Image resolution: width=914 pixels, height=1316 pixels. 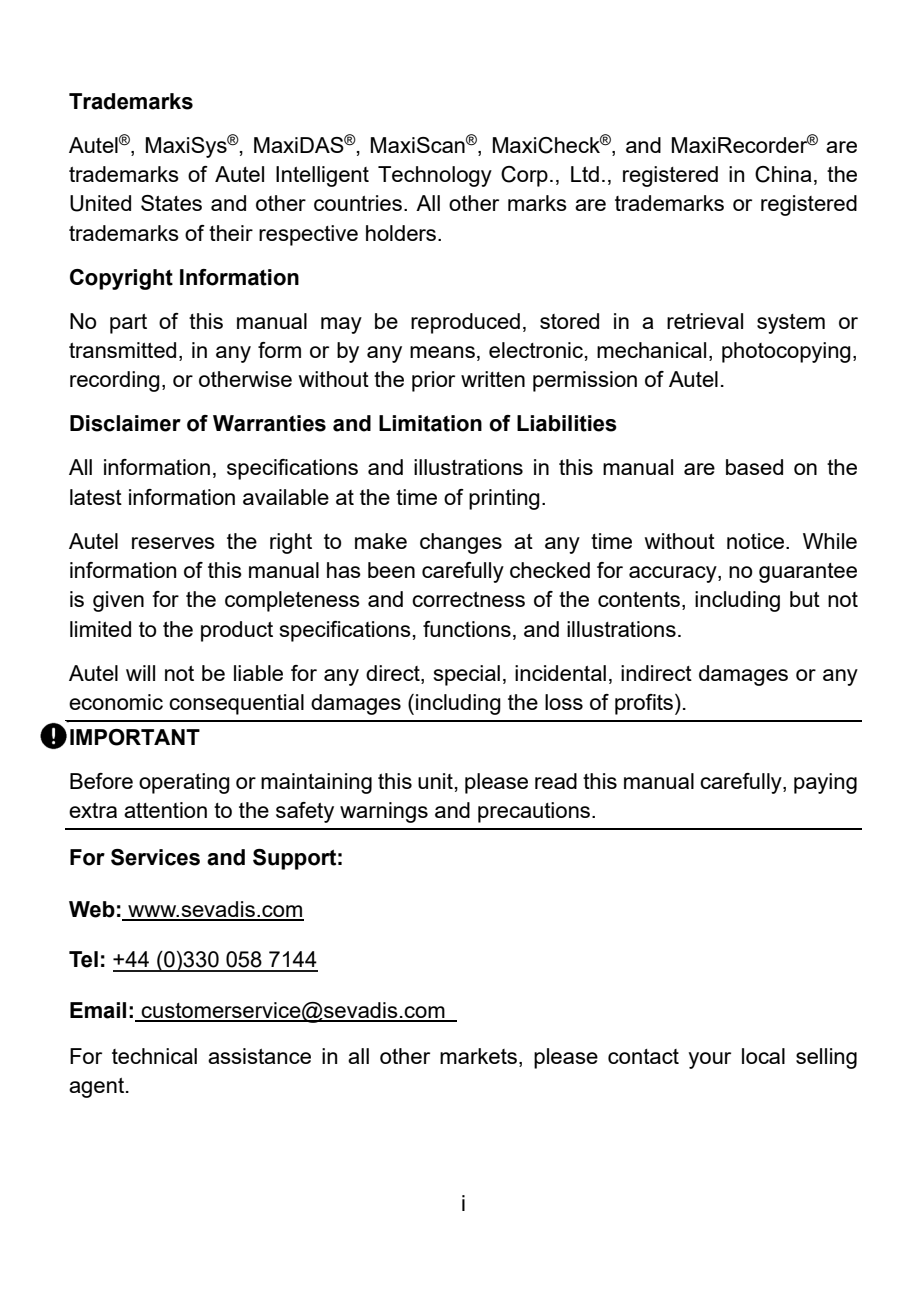 I want to click on local, so click(x=763, y=1056).
